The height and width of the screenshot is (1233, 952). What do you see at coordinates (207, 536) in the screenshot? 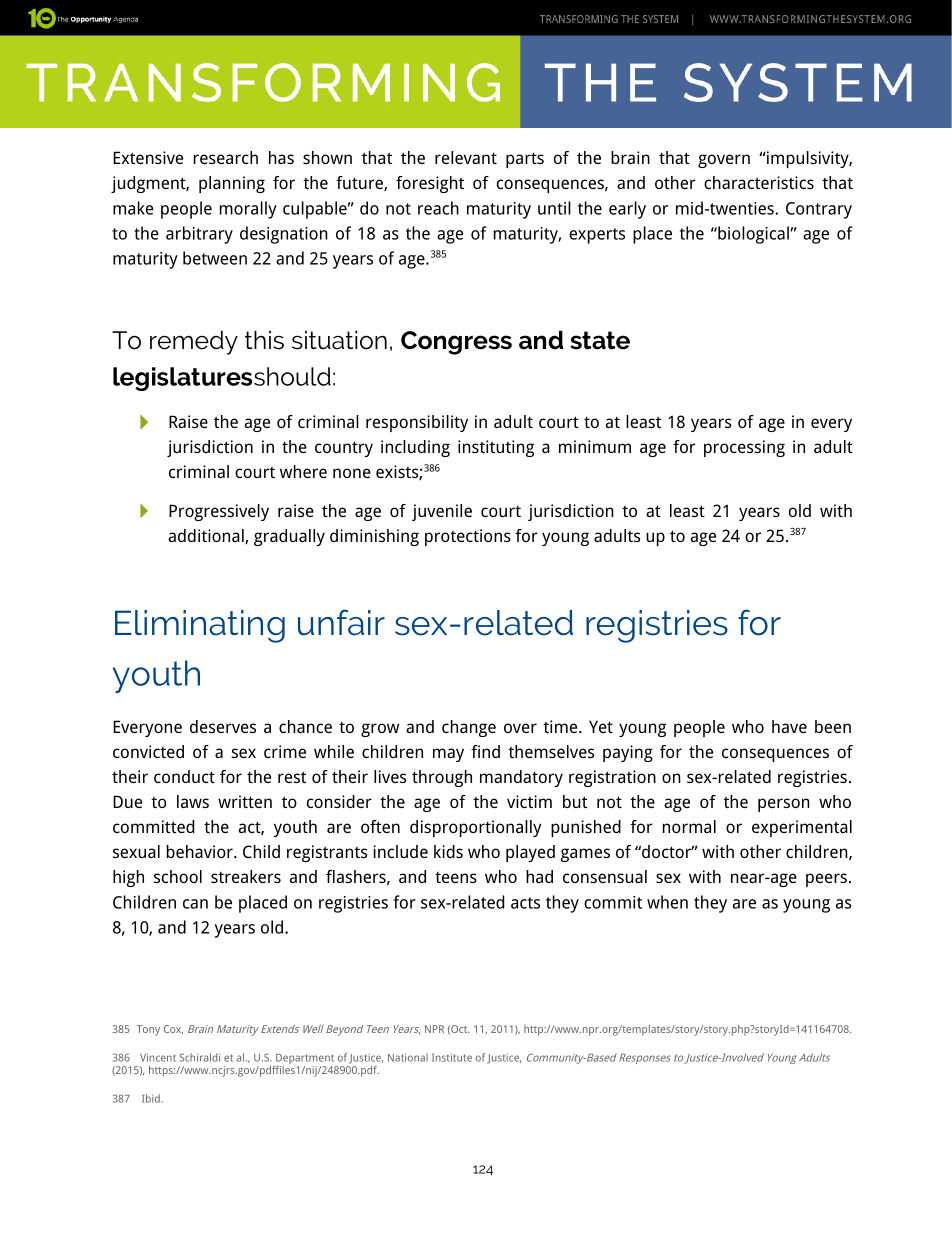
I see `additional` at bounding box center [207, 536].
